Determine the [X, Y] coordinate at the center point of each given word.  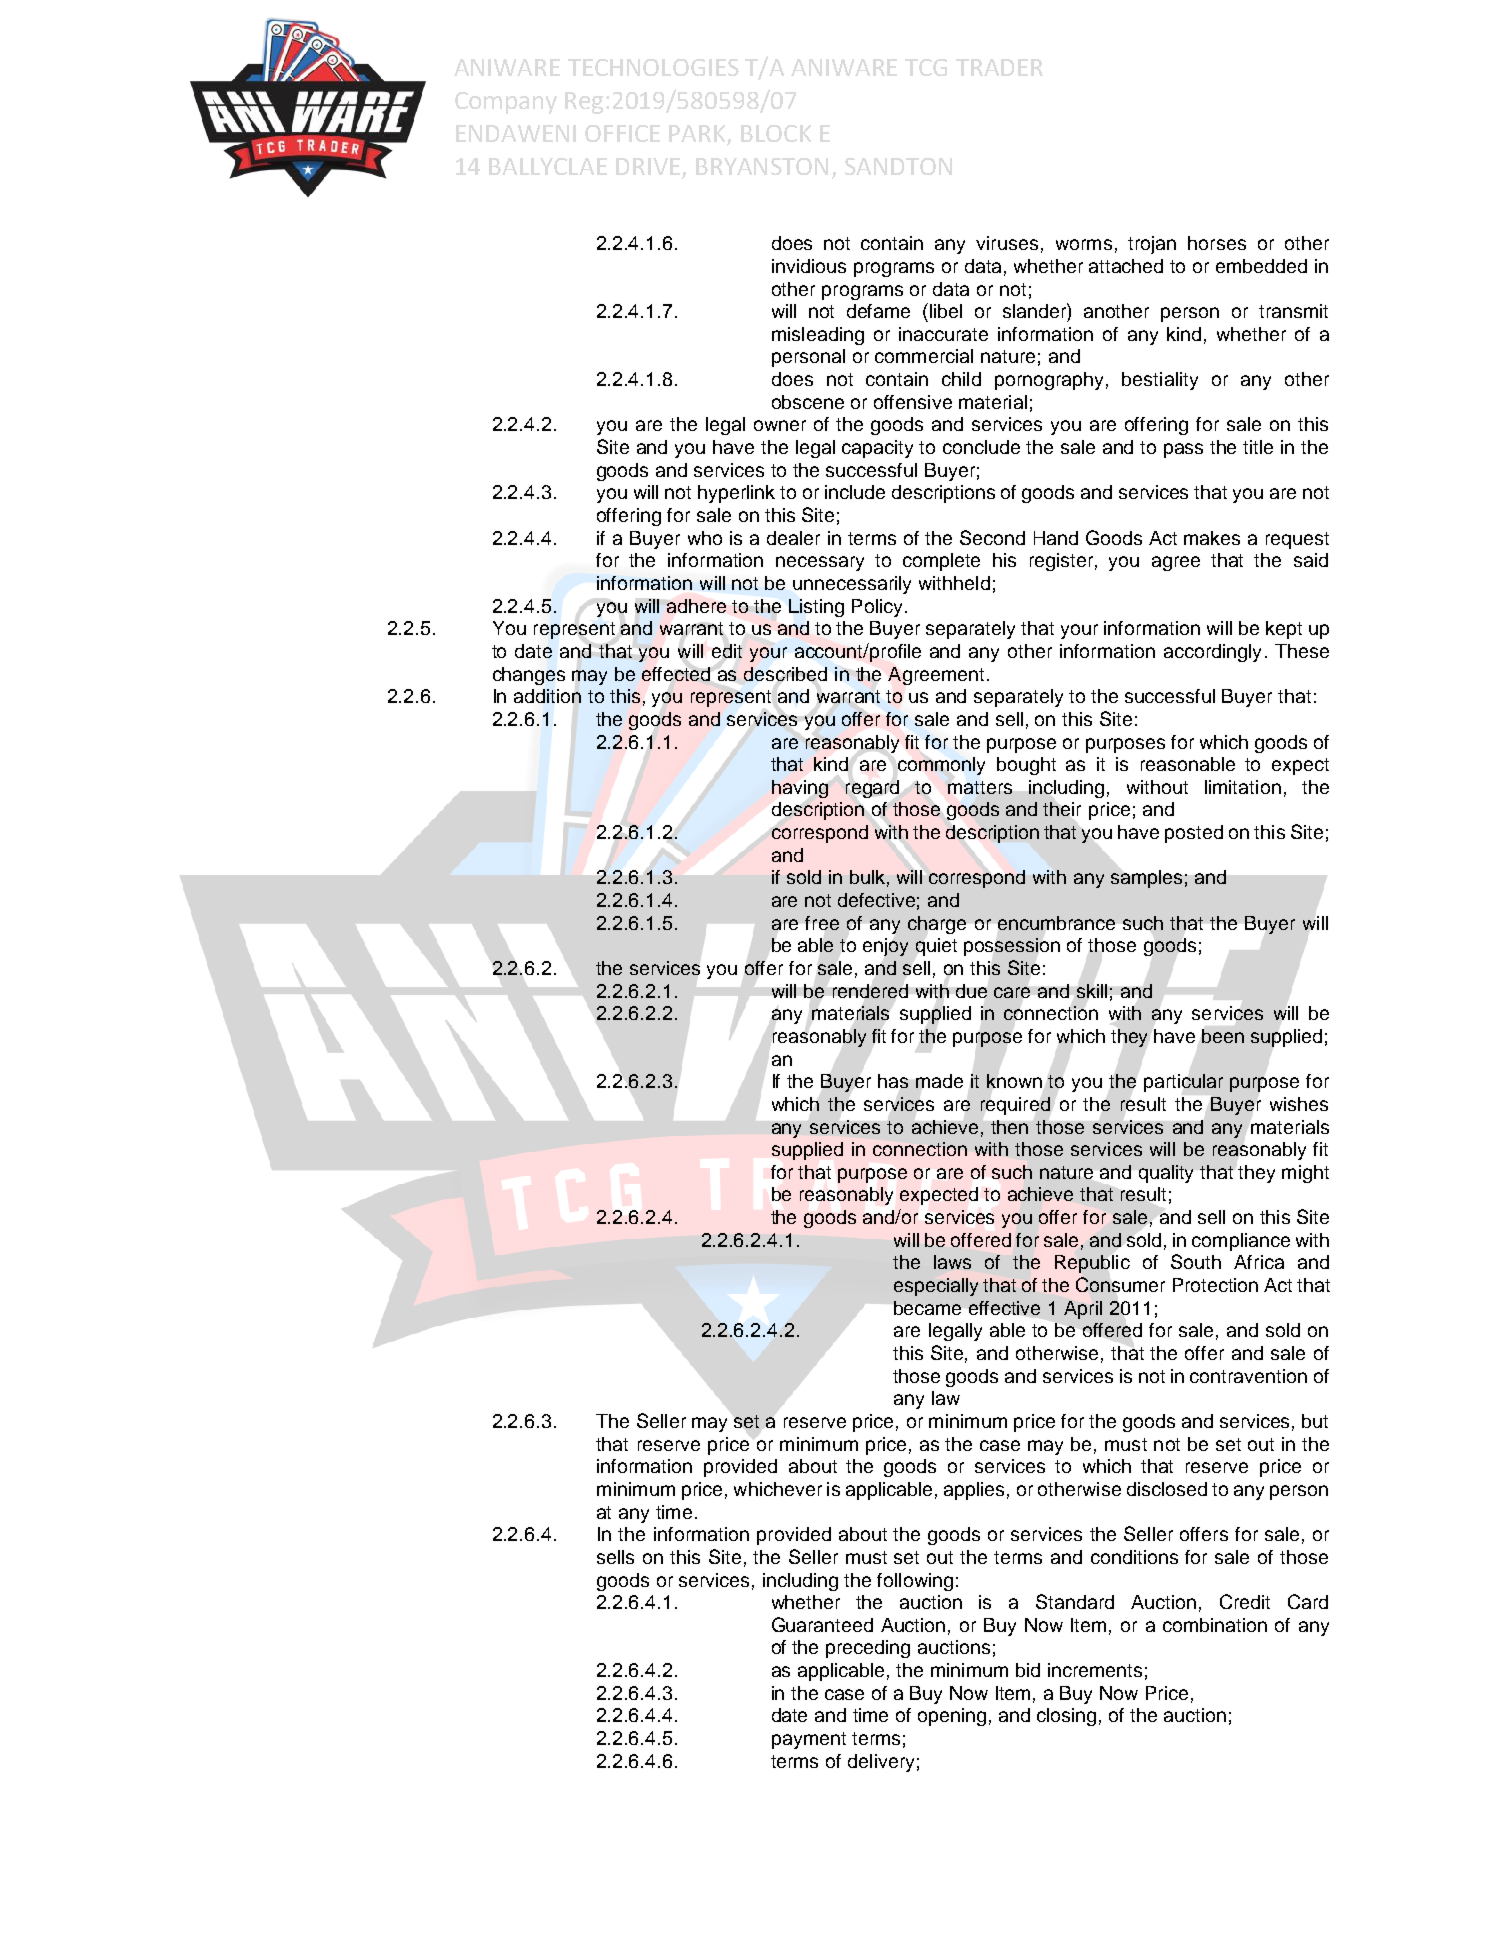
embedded [1261, 266]
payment [809, 1740]
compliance [1241, 1242]
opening [952, 1717]
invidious [809, 266]
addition [547, 696]
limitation [1243, 787]
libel [946, 311]
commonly [941, 766]
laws [952, 1262]
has [893, 1081]
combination [1215, 1625]
